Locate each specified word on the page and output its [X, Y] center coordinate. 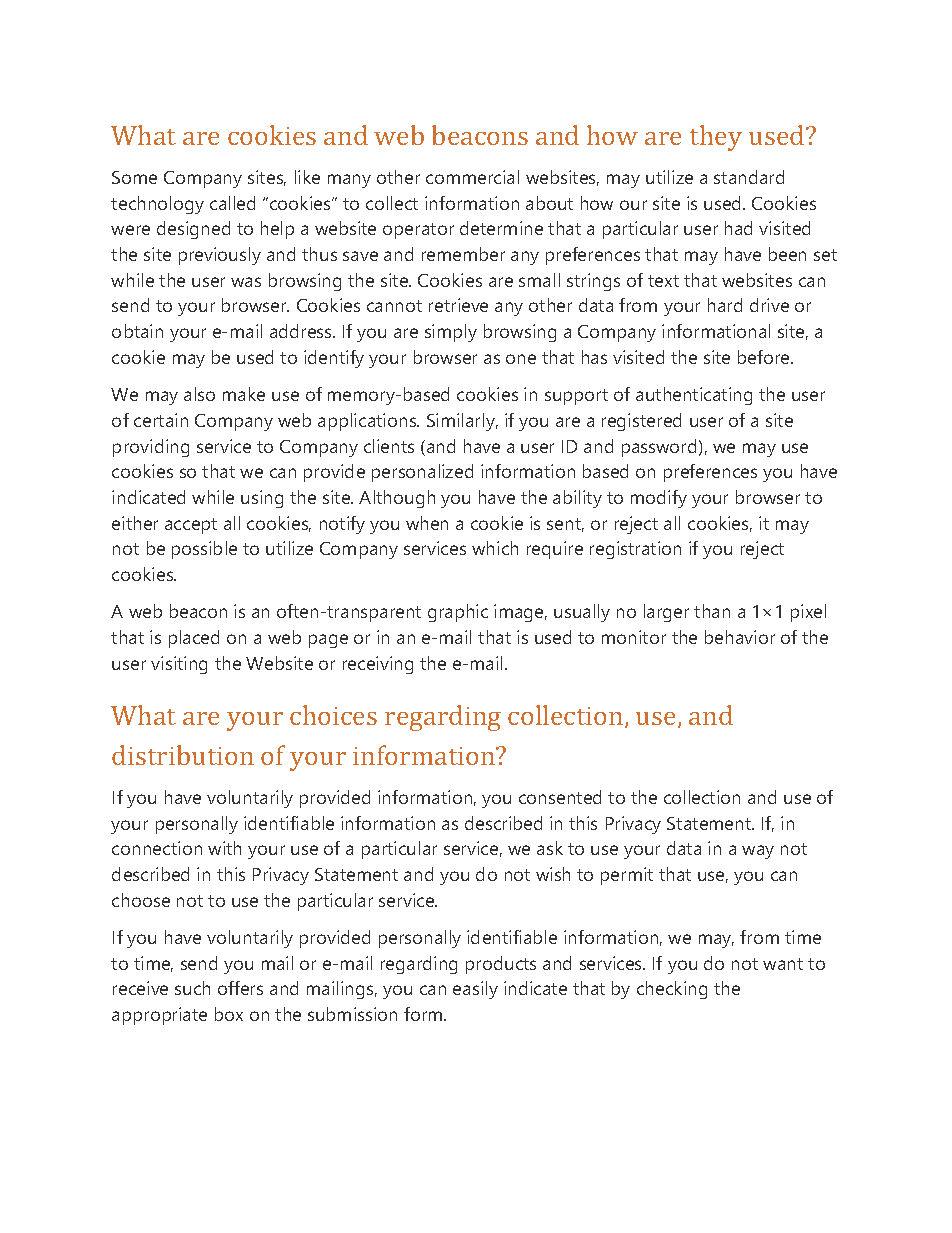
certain [161, 420]
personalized [422, 473]
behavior [740, 637]
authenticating [694, 396]
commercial [472, 177]
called [232, 203]
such [192, 988]
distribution [183, 755]
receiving [378, 665]
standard [749, 177]
